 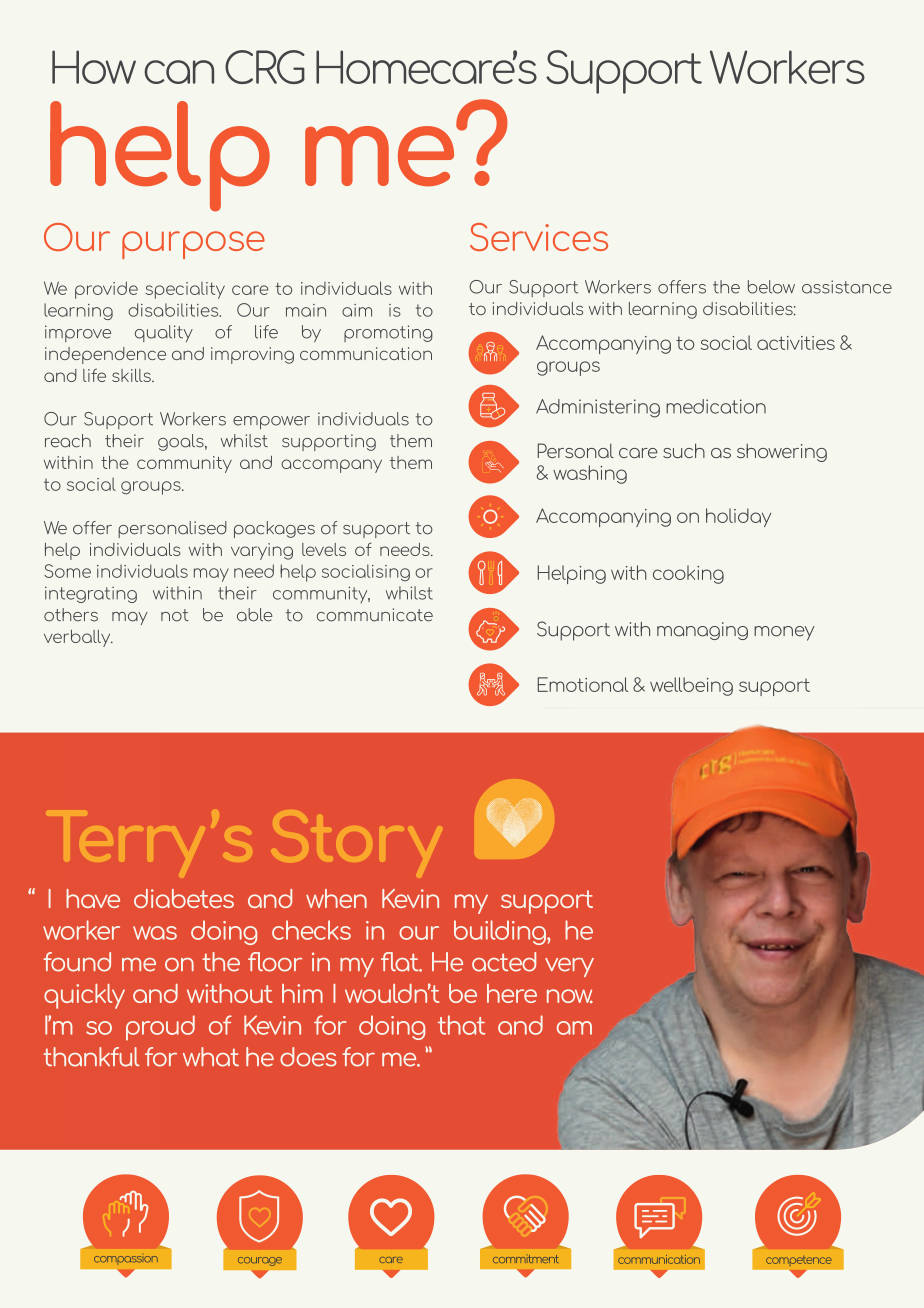 What do you see at coordinates (126, 1259) in the page?
I see `compassion` at bounding box center [126, 1259].
